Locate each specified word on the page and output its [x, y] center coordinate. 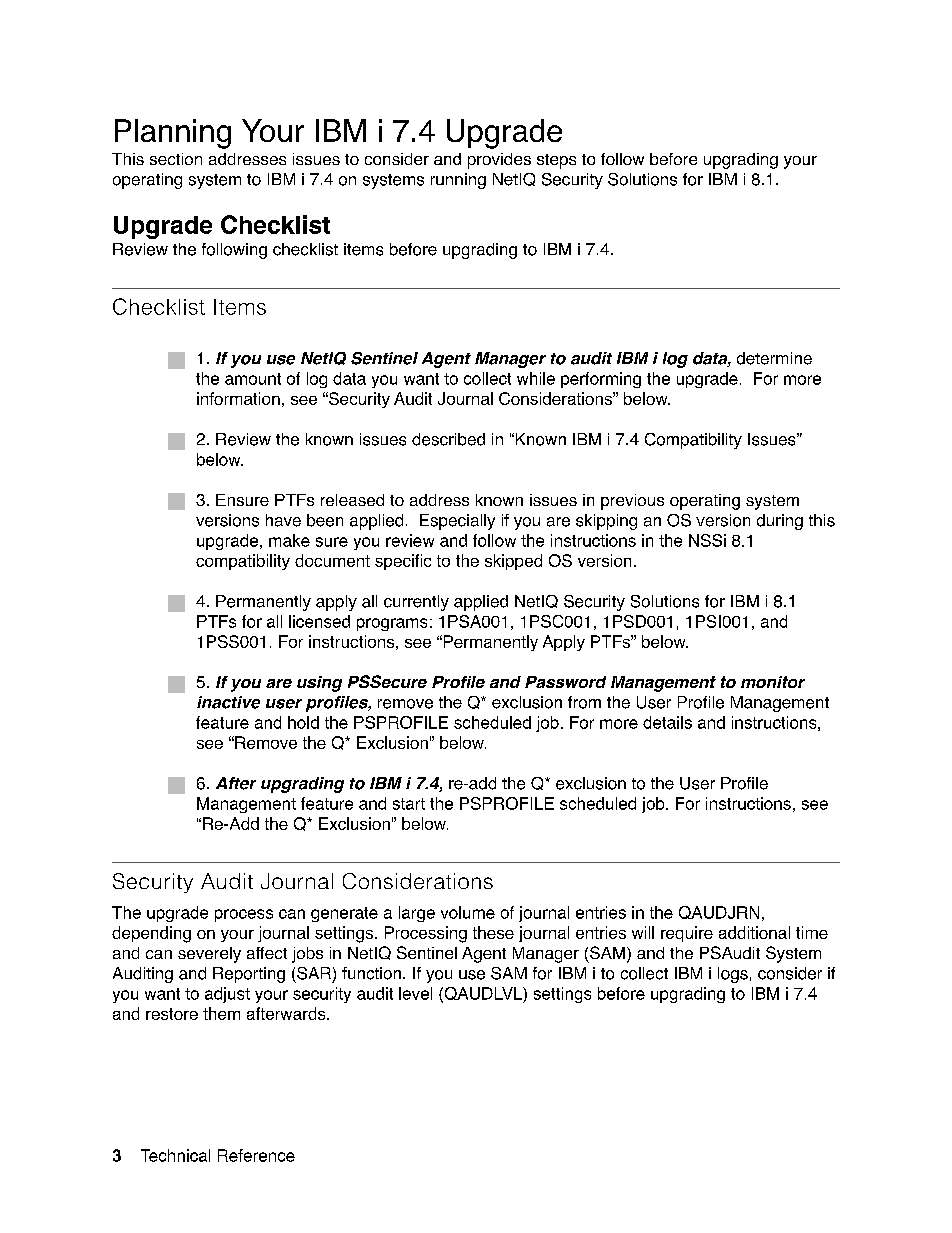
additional [754, 932]
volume [468, 912]
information [238, 398]
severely [209, 955]
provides [499, 161]
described [448, 439]
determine [774, 358]
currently [416, 603]
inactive [228, 702]
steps [556, 161]
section [176, 159]
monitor [773, 682]
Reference [256, 1155]
